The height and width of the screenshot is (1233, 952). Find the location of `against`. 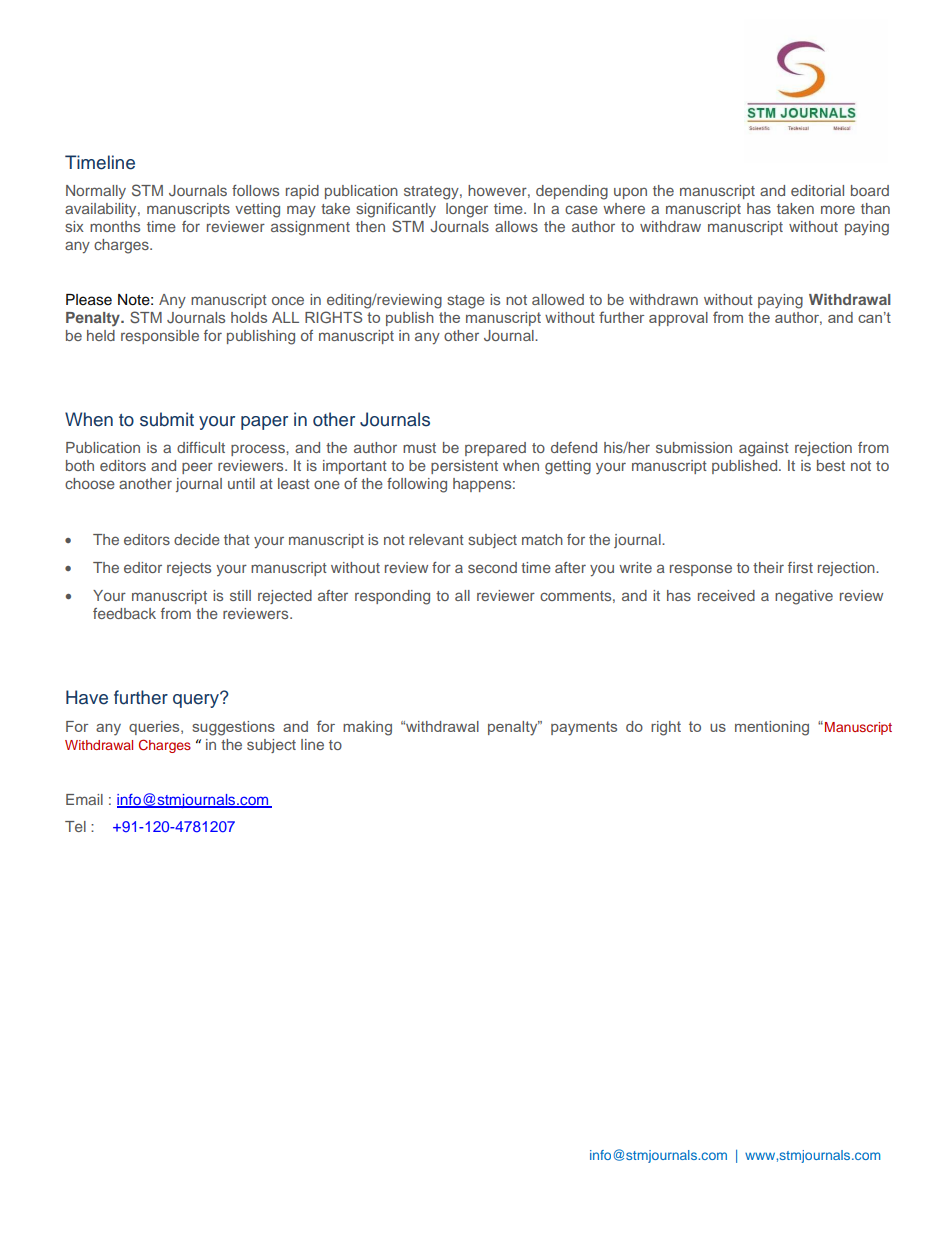

against is located at coordinates (764, 449).
